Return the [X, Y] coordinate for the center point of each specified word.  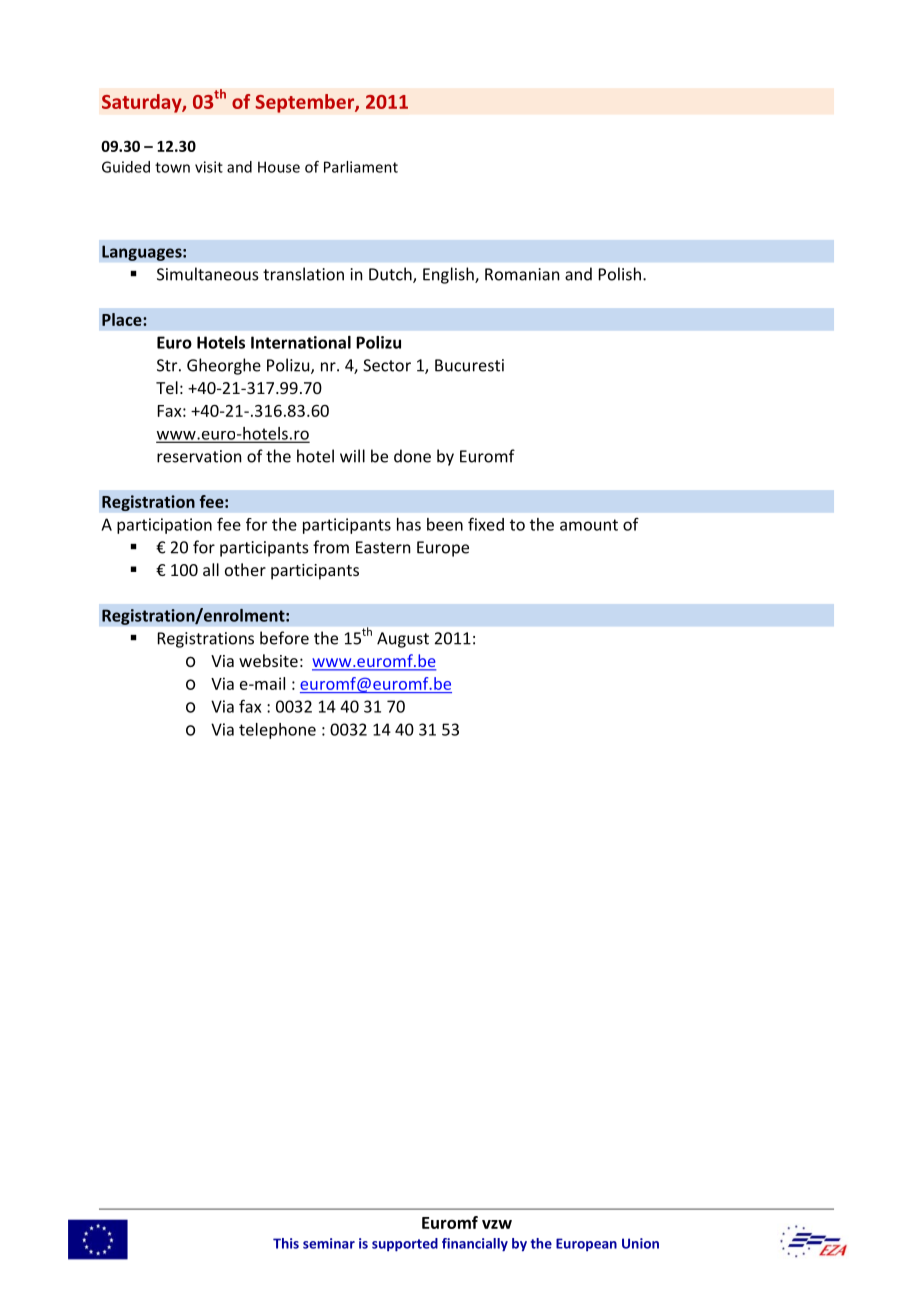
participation [164, 526]
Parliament [361, 167]
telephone [277, 731]
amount [589, 525]
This [286, 1243]
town [172, 167]
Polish [620, 274]
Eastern [383, 547]
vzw [497, 1224]
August [403, 640]
